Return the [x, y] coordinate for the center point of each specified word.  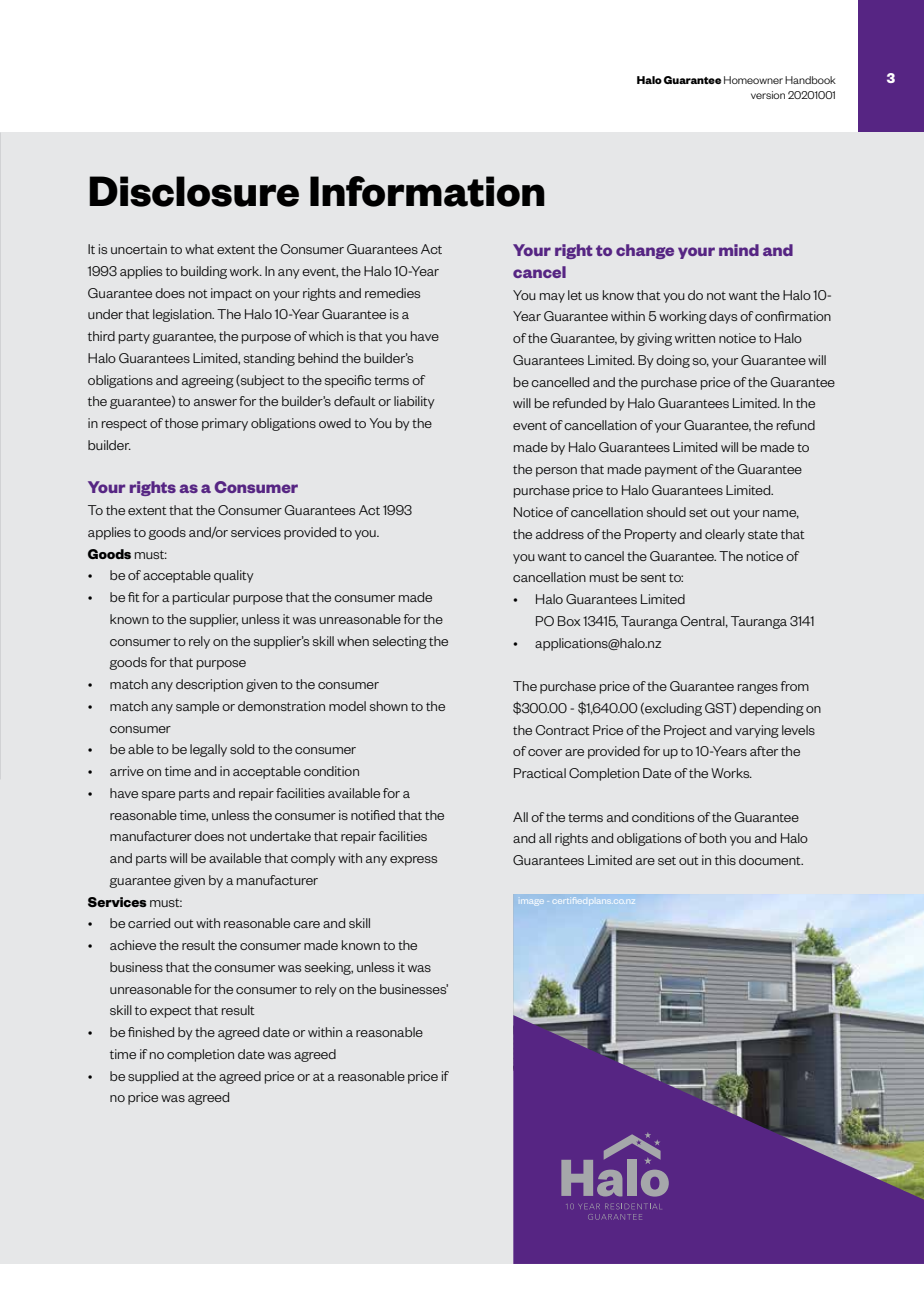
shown [389, 706]
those [181, 423]
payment [671, 471]
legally [208, 750]
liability [414, 402]
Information [427, 191]
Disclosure [194, 191]
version [768, 95]
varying [757, 731]
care [306, 924]
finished [151, 1032]
